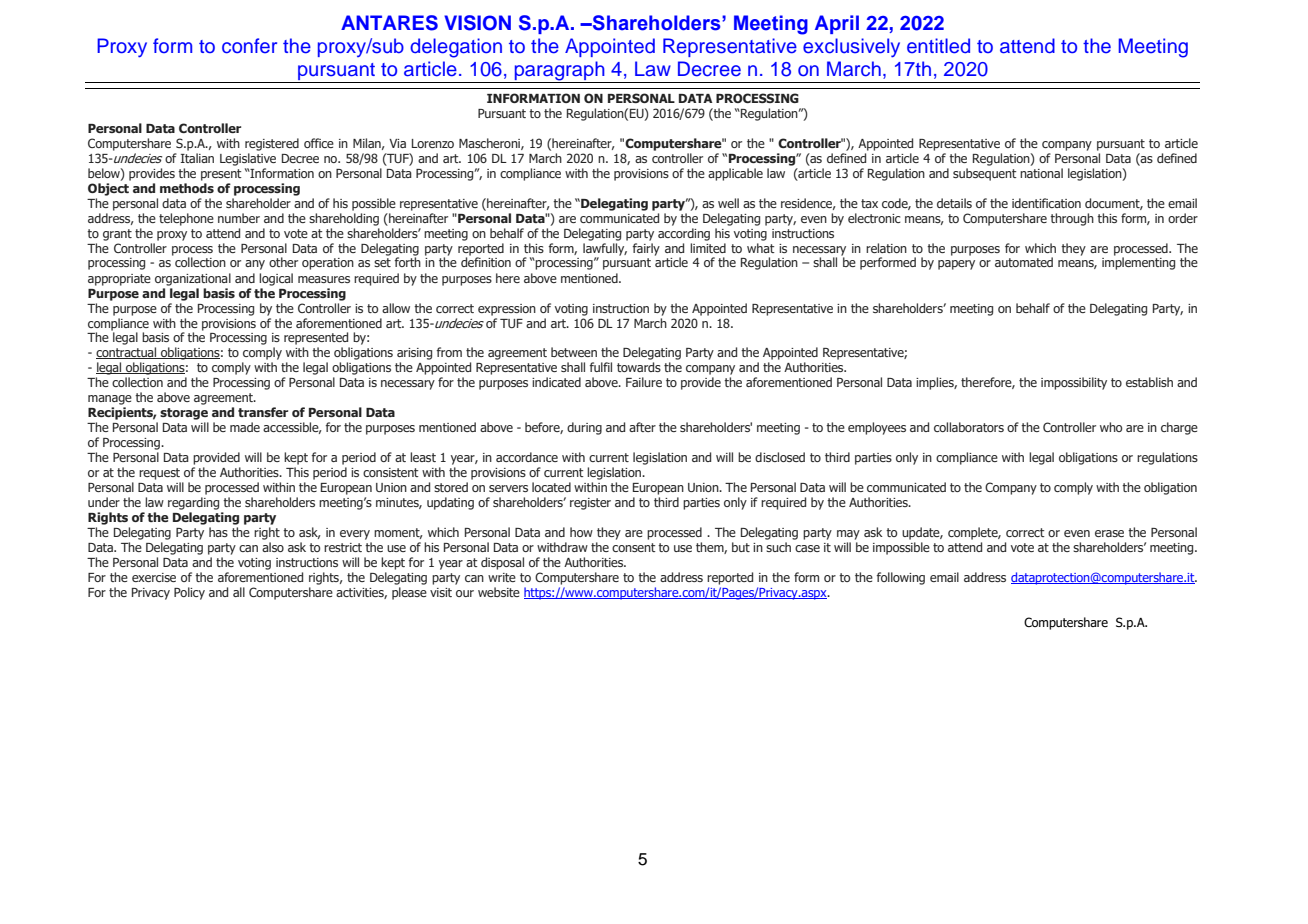 The width and height of the screenshot is (1308, 924). I want to click on paragraph, so click(559, 72).
